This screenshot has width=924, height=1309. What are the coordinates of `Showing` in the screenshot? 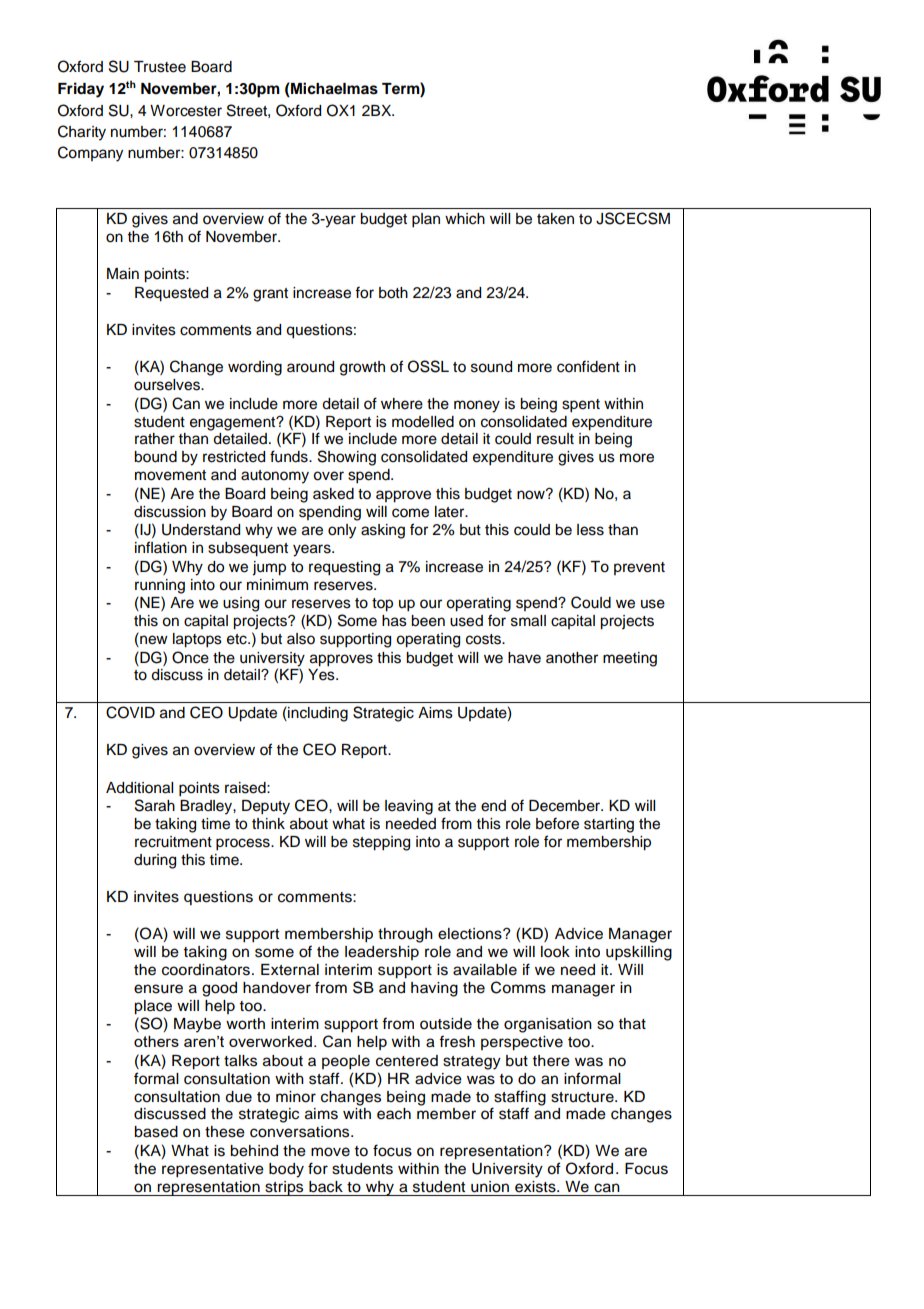 It's located at (347, 458).
